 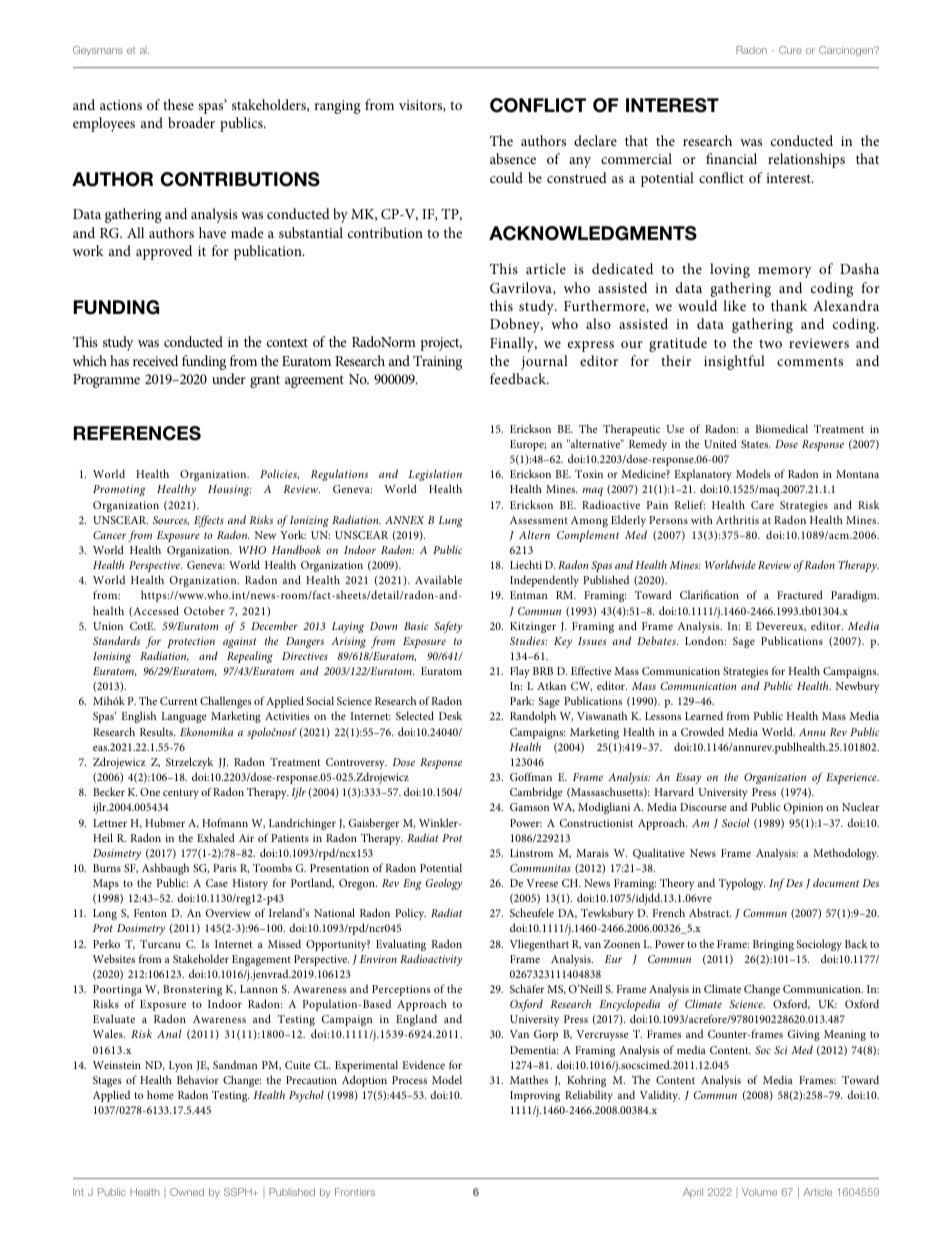 What do you see at coordinates (790, 50) in the document?
I see `Cure` at bounding box center [790, 50].
